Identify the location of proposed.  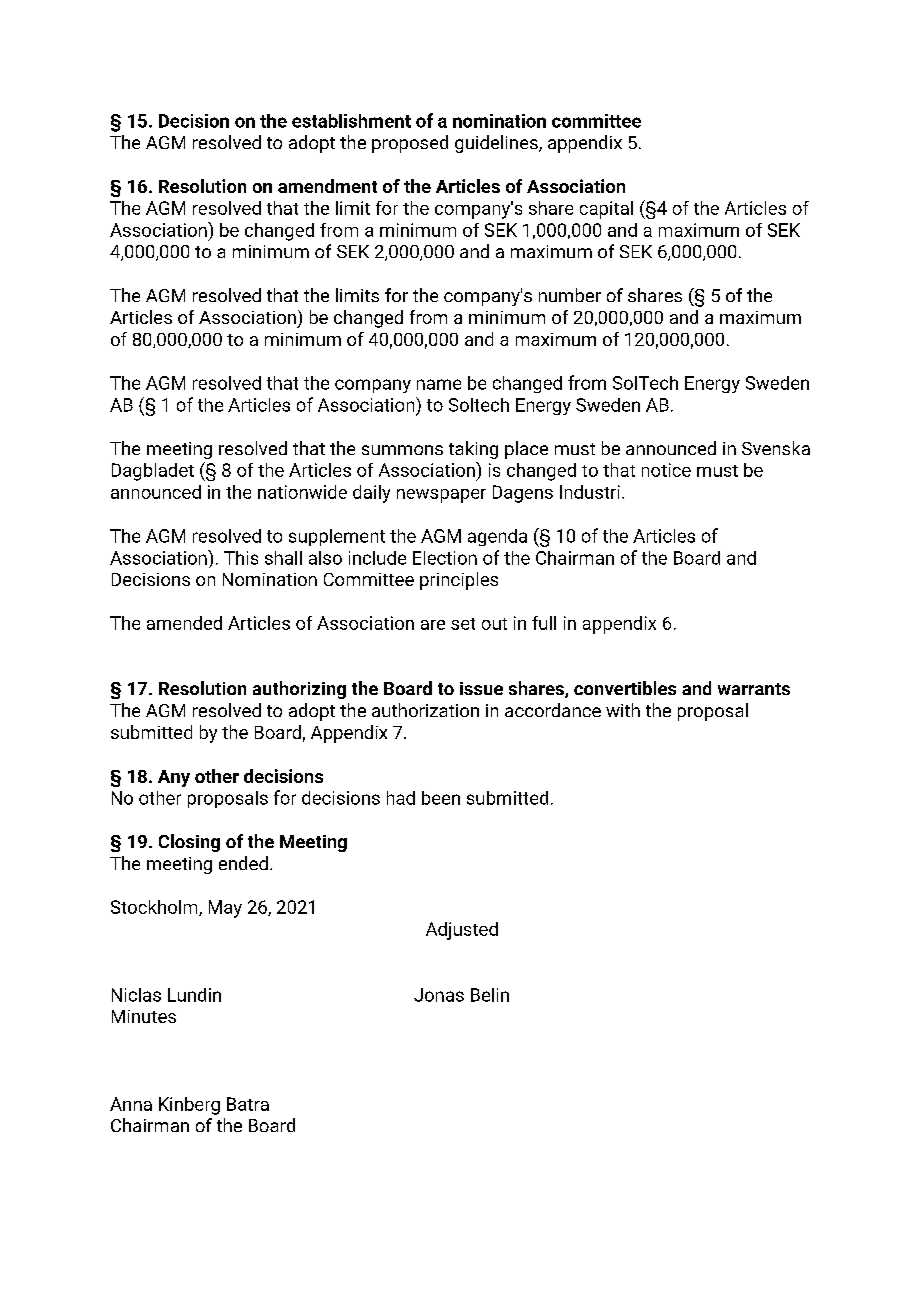
(410, 144).
